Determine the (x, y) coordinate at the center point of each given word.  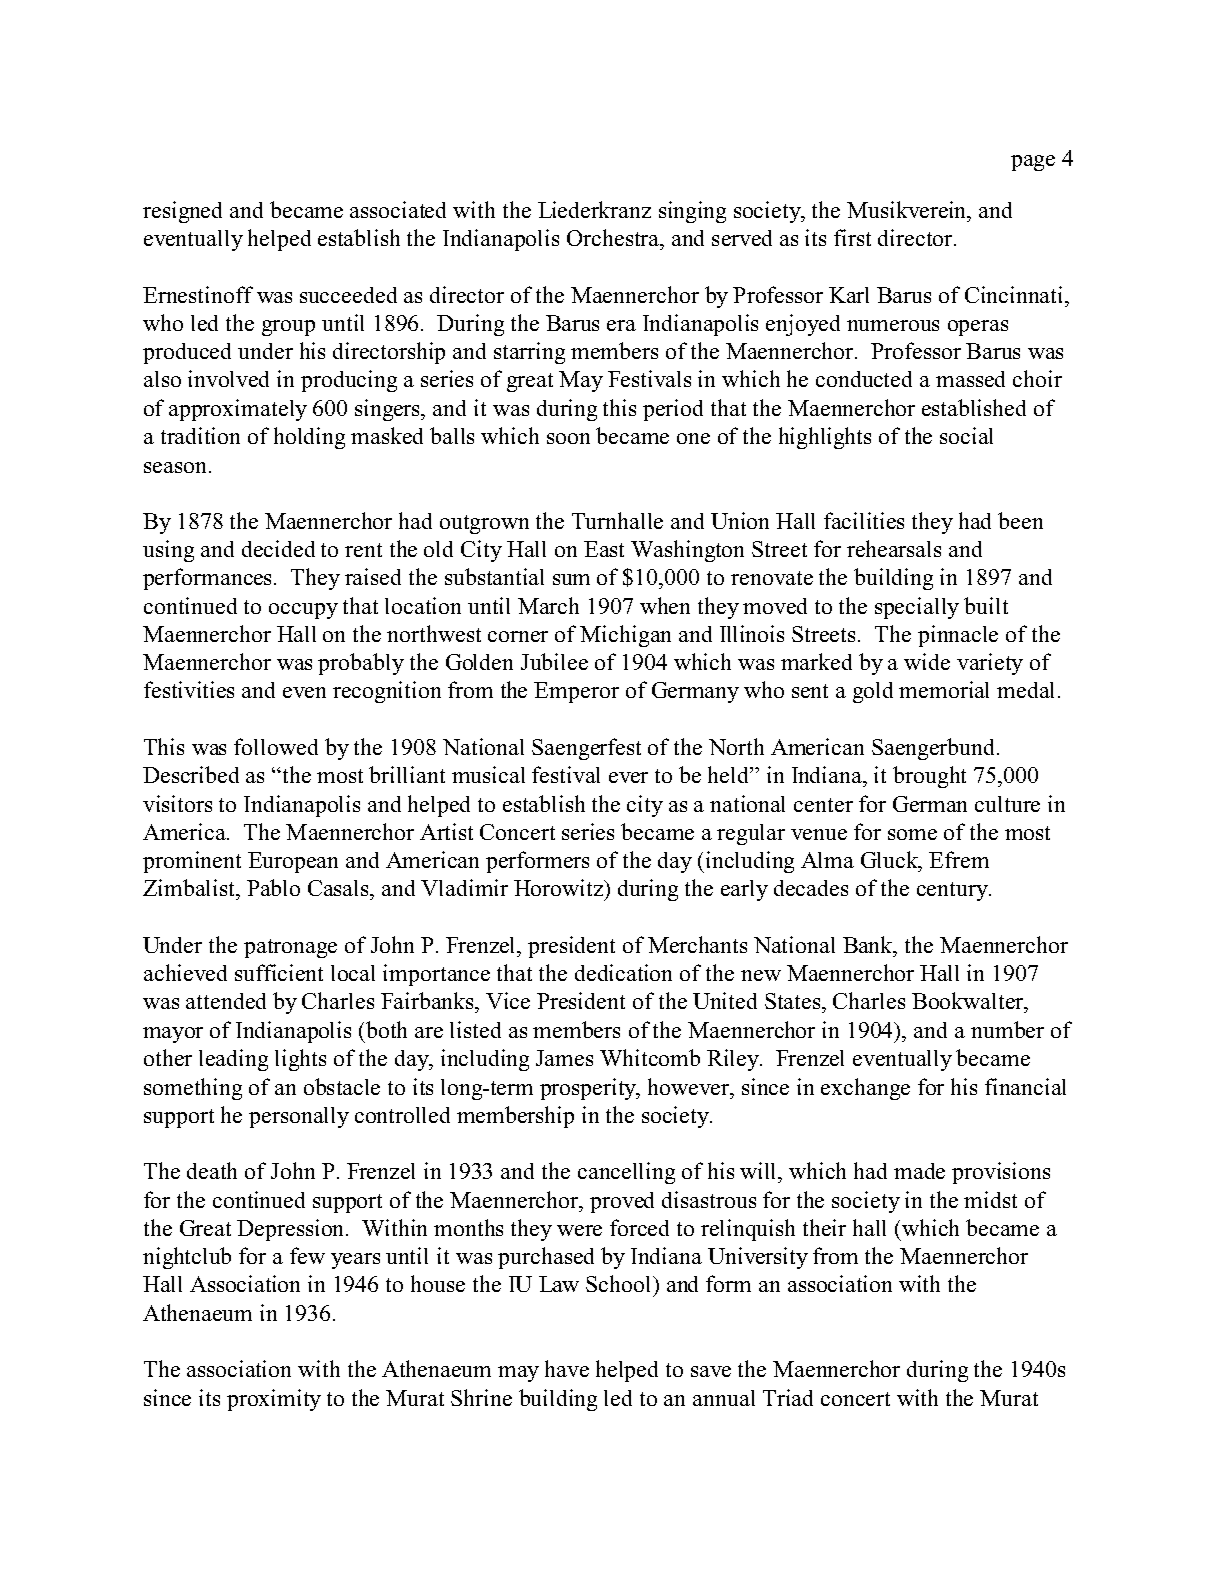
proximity (274, 1400)
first (852, 237)
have (567, 1368)
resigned (182, 212)
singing (692, 212)
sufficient (279, 972)
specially (917, 608)
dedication (623, 972)
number (1007, 1029)
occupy (303, 611)
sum (571, 579)
